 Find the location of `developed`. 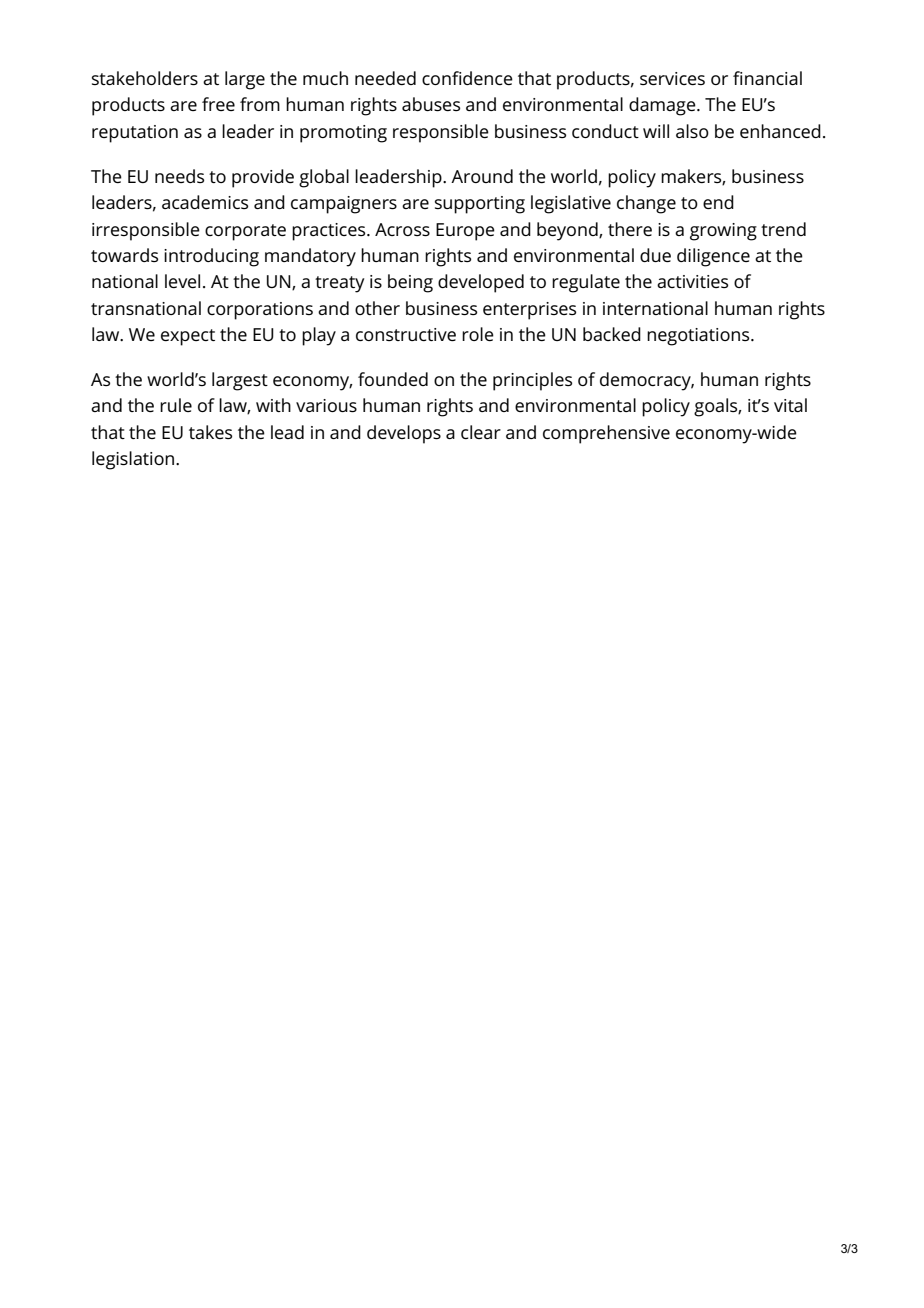

developed is located at coordinates (481, 283).
